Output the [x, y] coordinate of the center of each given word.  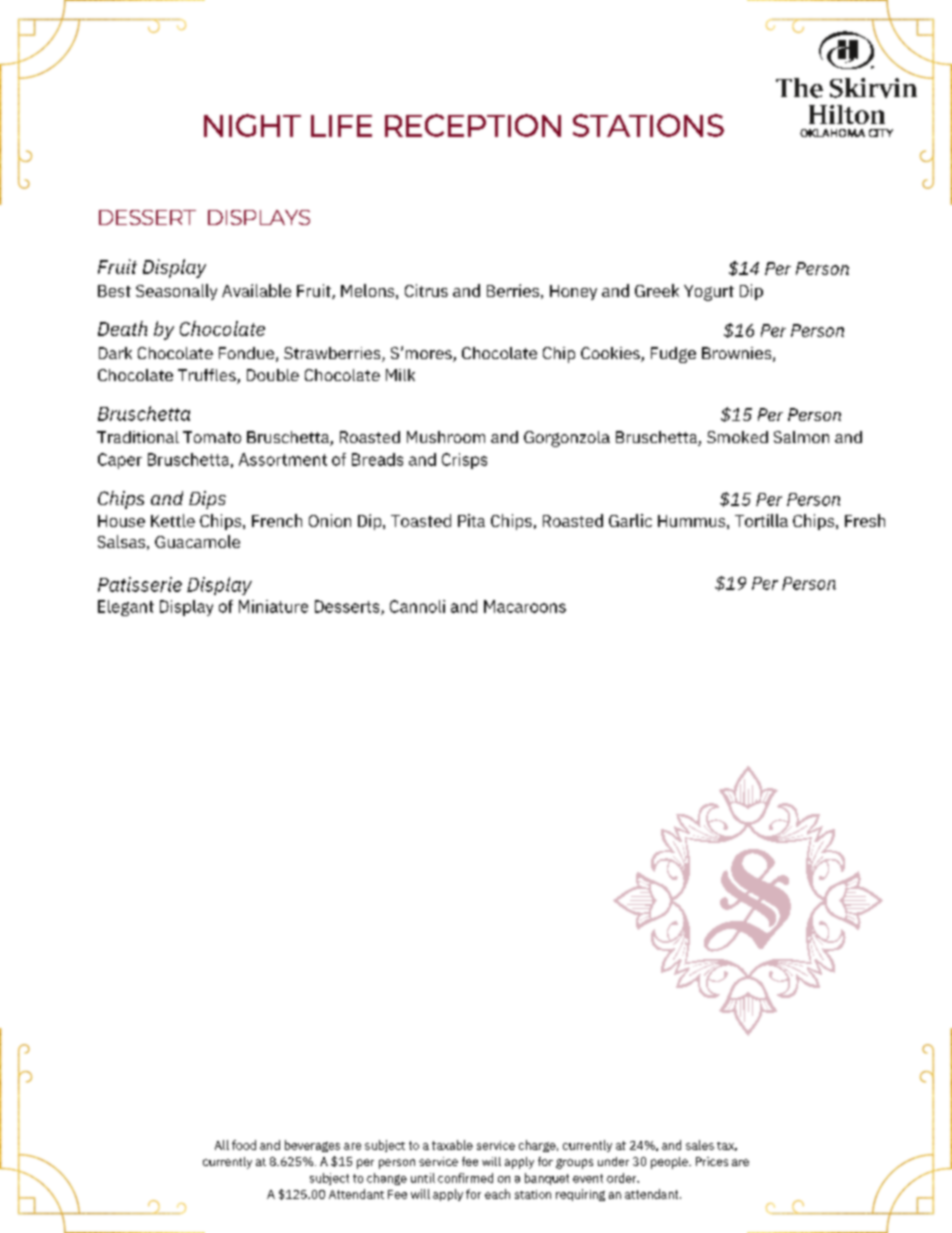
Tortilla [761, 520]
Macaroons [525, 606]
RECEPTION [473, 125]
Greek [657, 290]
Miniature [273, 606]
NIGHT [252, 125]
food [244, 1145]
